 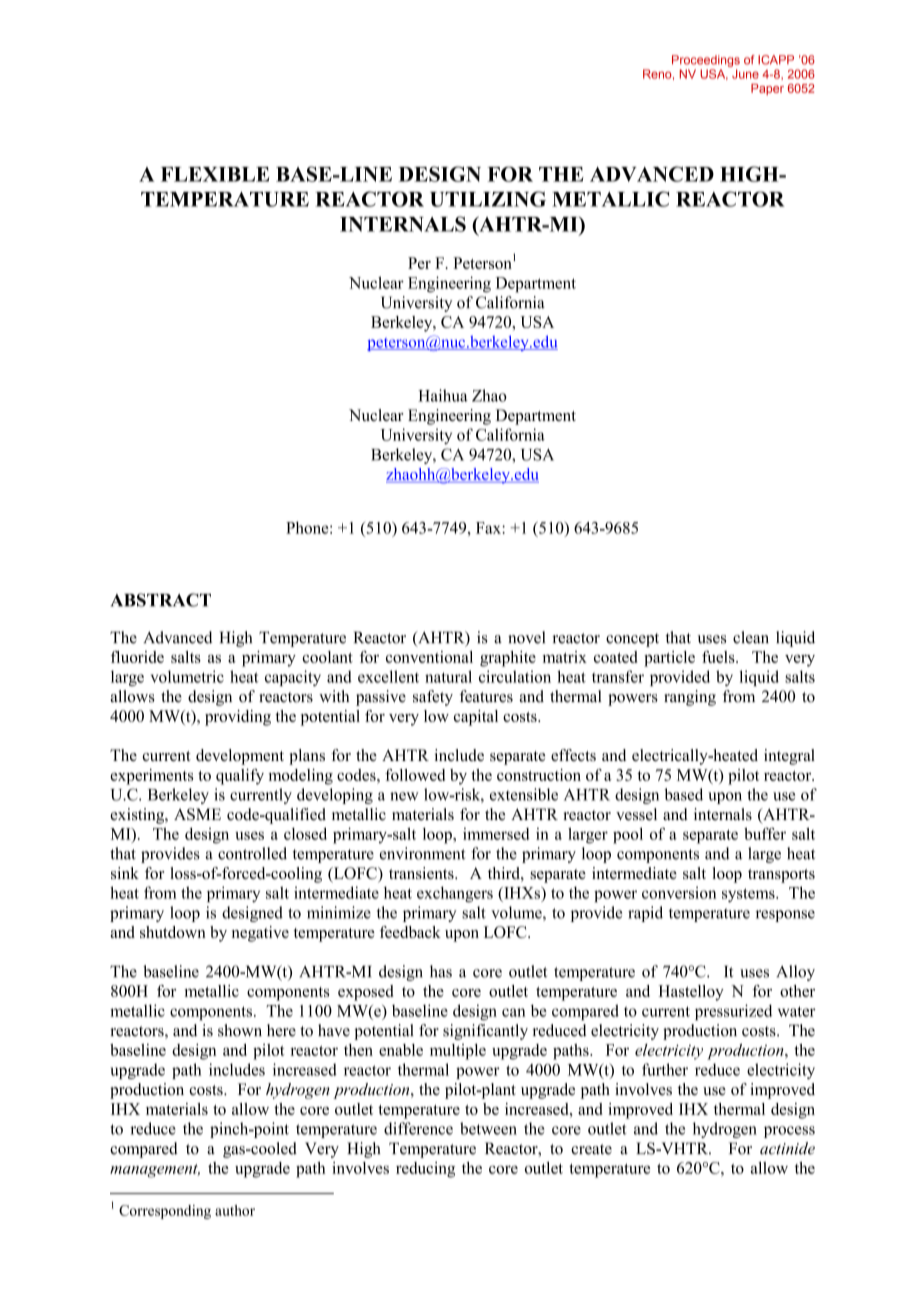 I want to click on fuels, so click(x=719, y=657).
